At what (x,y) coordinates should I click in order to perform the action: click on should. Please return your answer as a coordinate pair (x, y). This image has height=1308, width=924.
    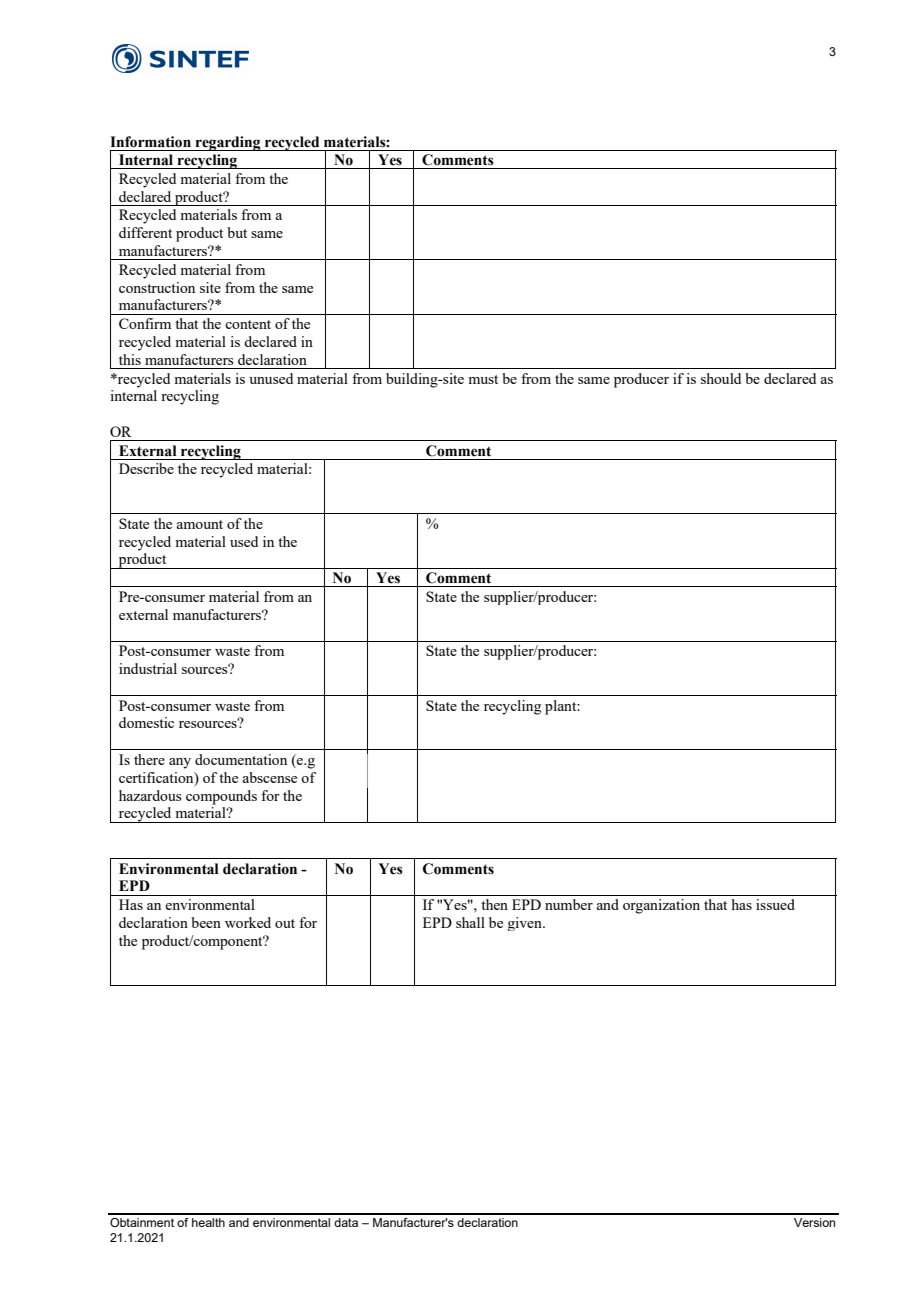
    Looking at the image, I should click on (721, 378).
